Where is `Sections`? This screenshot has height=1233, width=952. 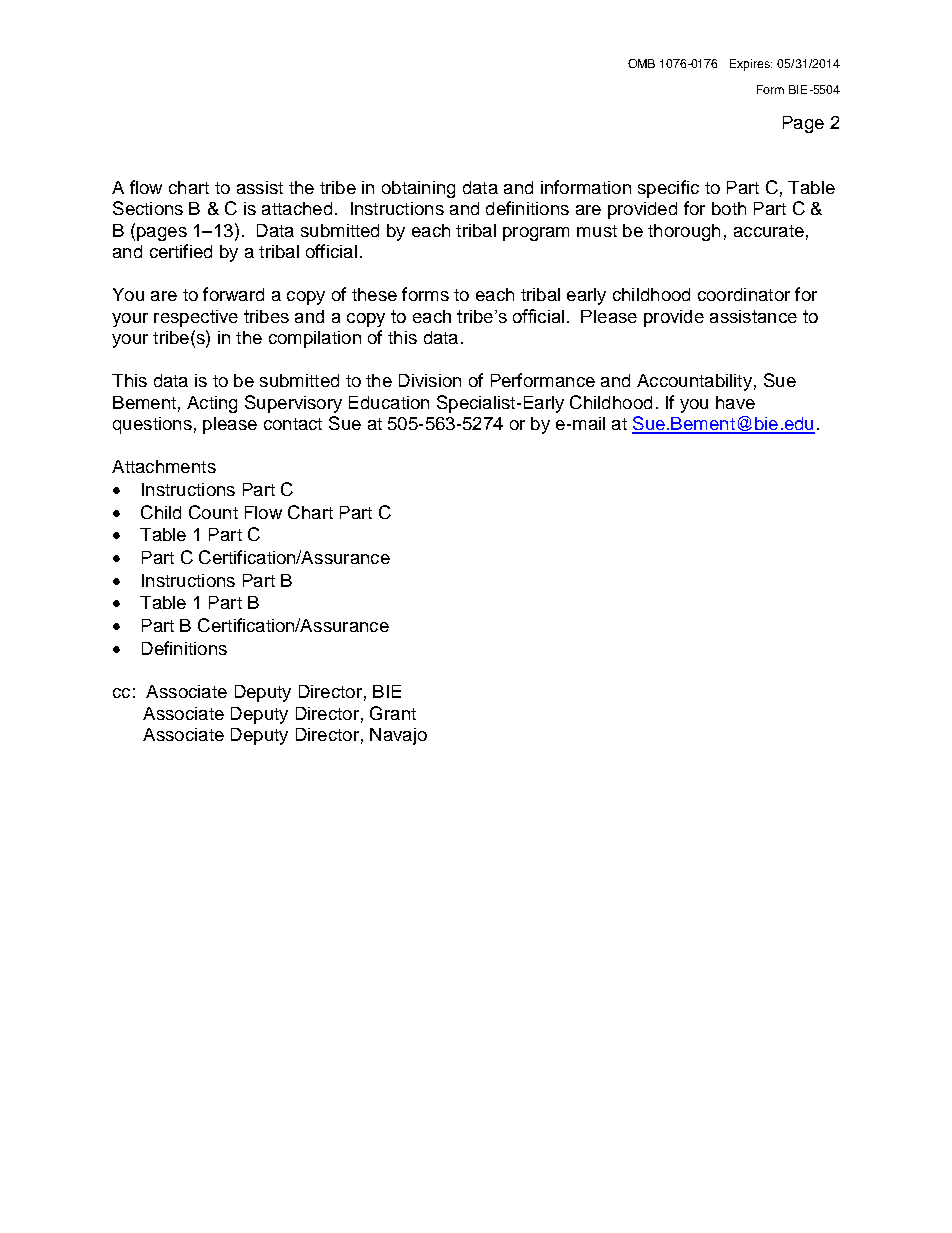 Sections is located at coordinates (148, 208).
